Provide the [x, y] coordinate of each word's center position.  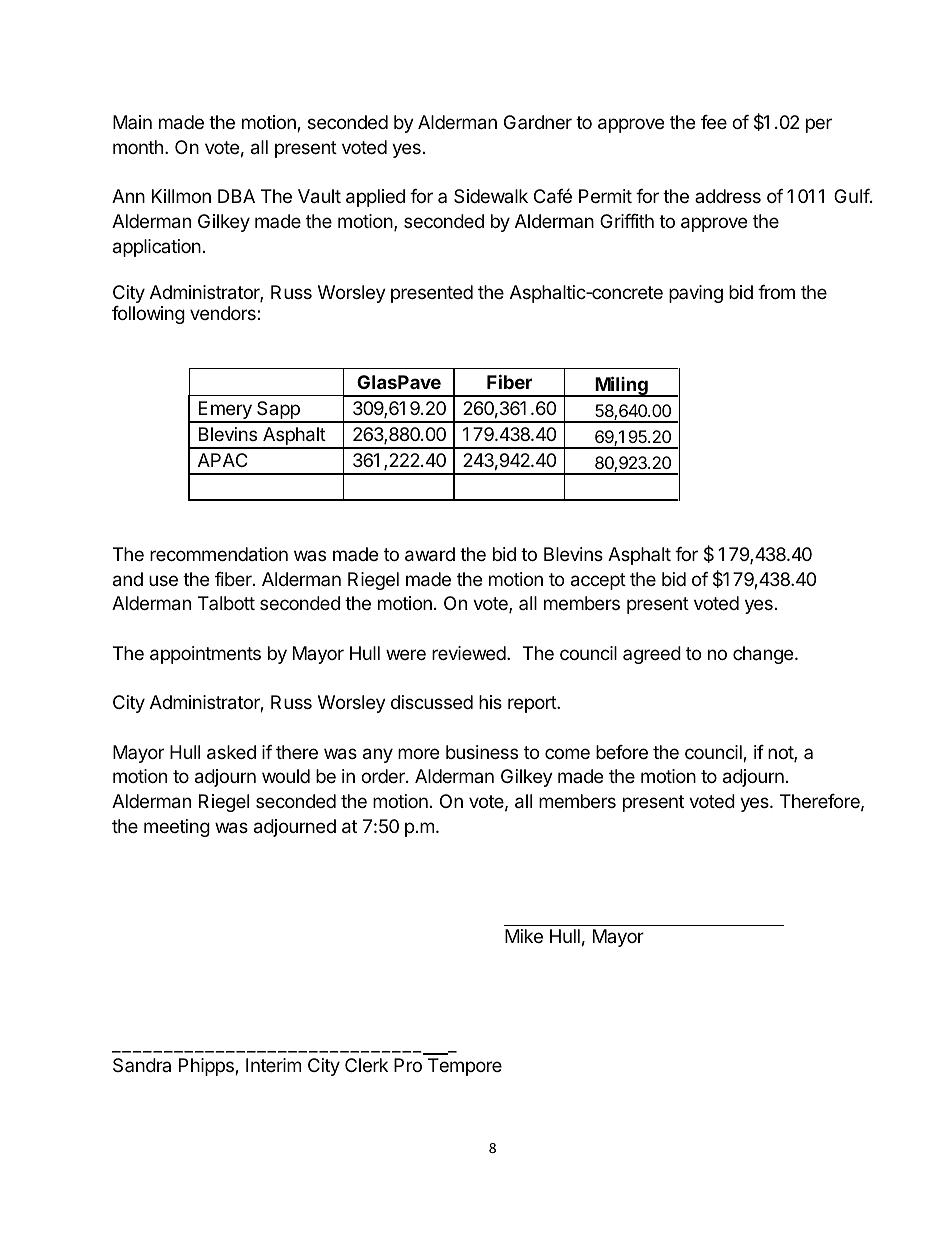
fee [714, 122]
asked [231, 752]
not [781, 754]
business [482, 752]
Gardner [538, 122]
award [430, 554]
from [776, 292]
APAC [222, 460]
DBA [236, 196]
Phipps [207, 1067]
